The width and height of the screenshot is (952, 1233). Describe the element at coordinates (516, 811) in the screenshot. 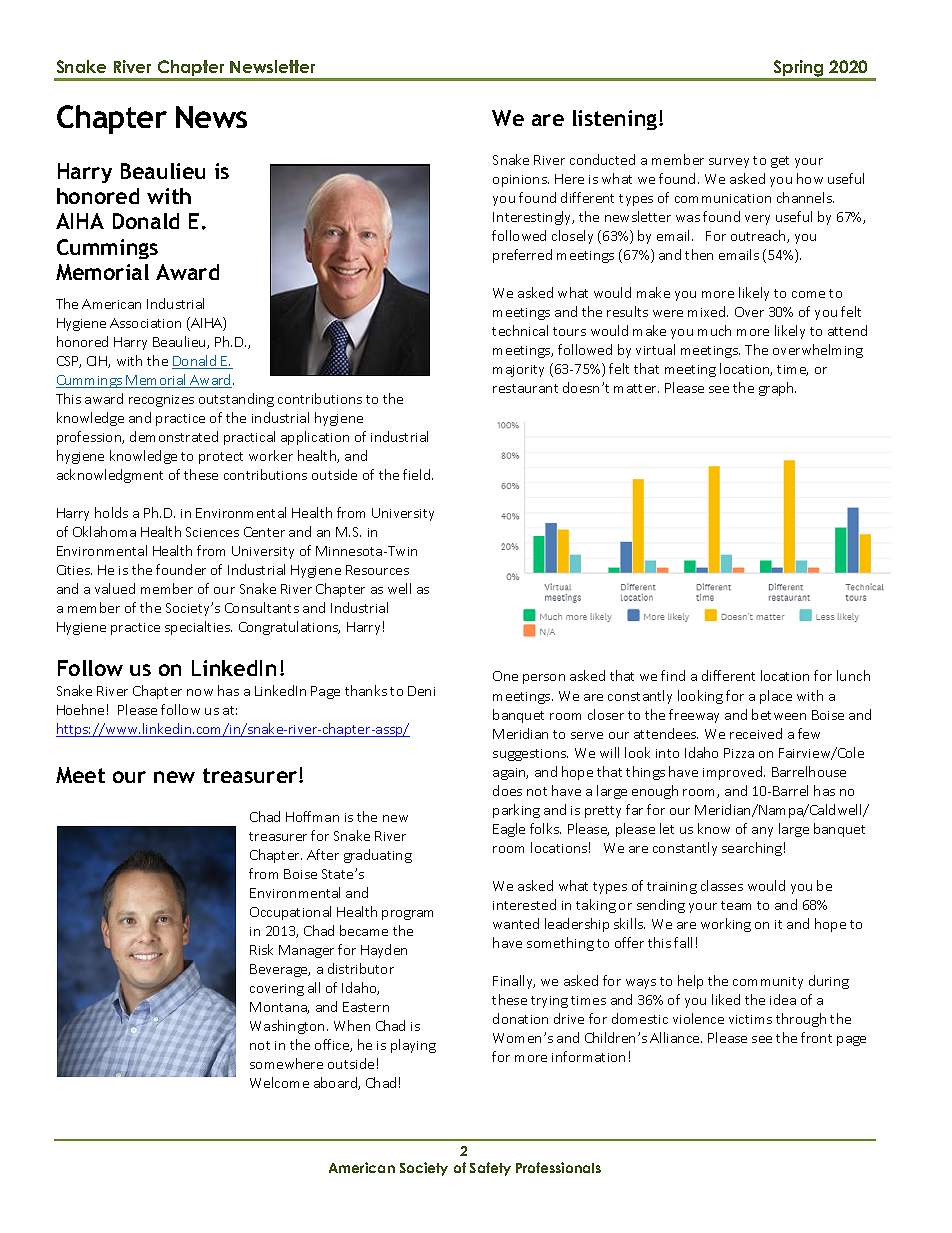

I see `parking` at that location.
